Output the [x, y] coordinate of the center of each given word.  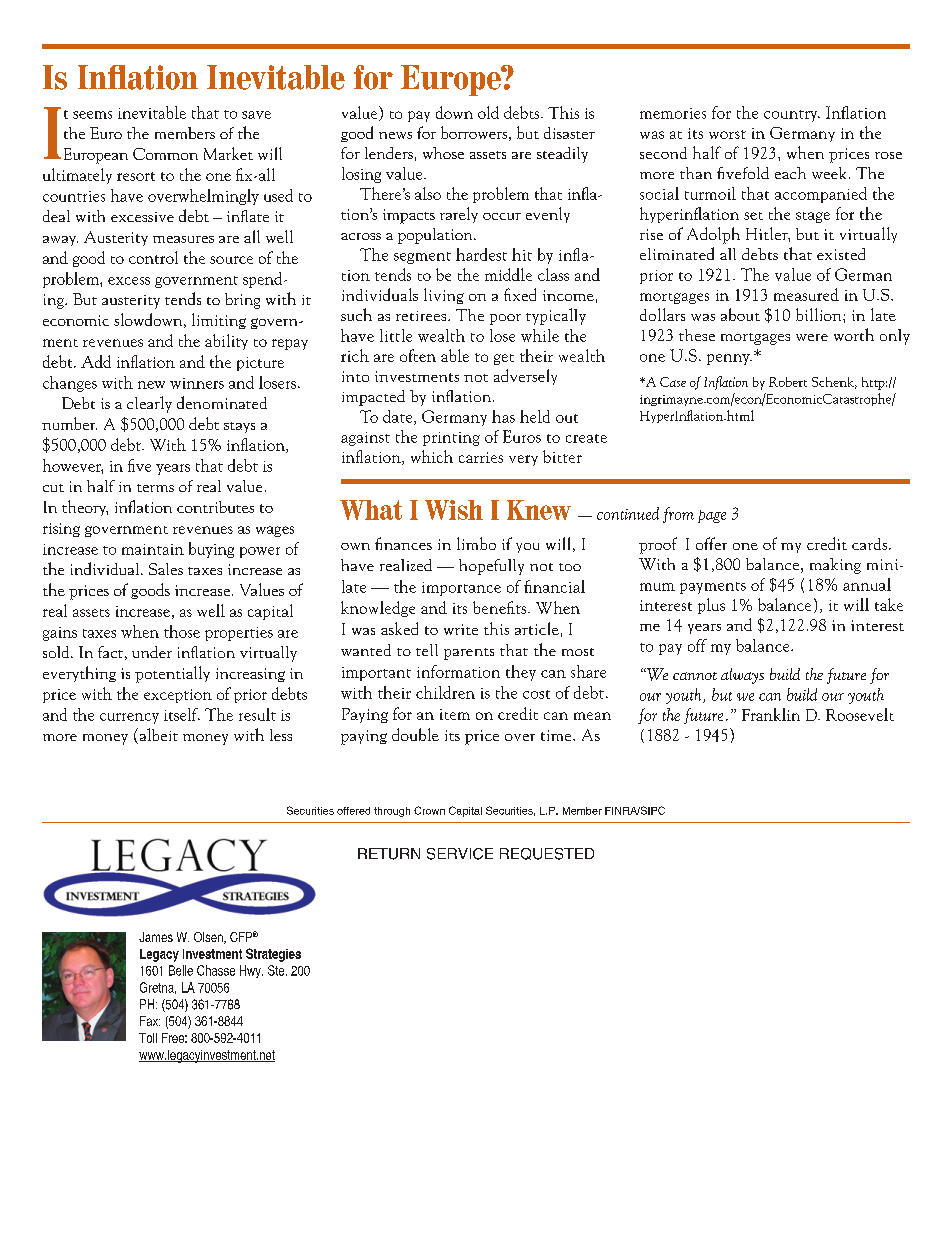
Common [165, 154]
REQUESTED [547, 854]
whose [443, 153]
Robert [788, 382]
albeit [157, 736]
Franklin [771, 714]
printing [451, 439]
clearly [149, 404]
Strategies [273, 955]
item [455, 714]
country [792, 116]
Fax [150, 1021]
